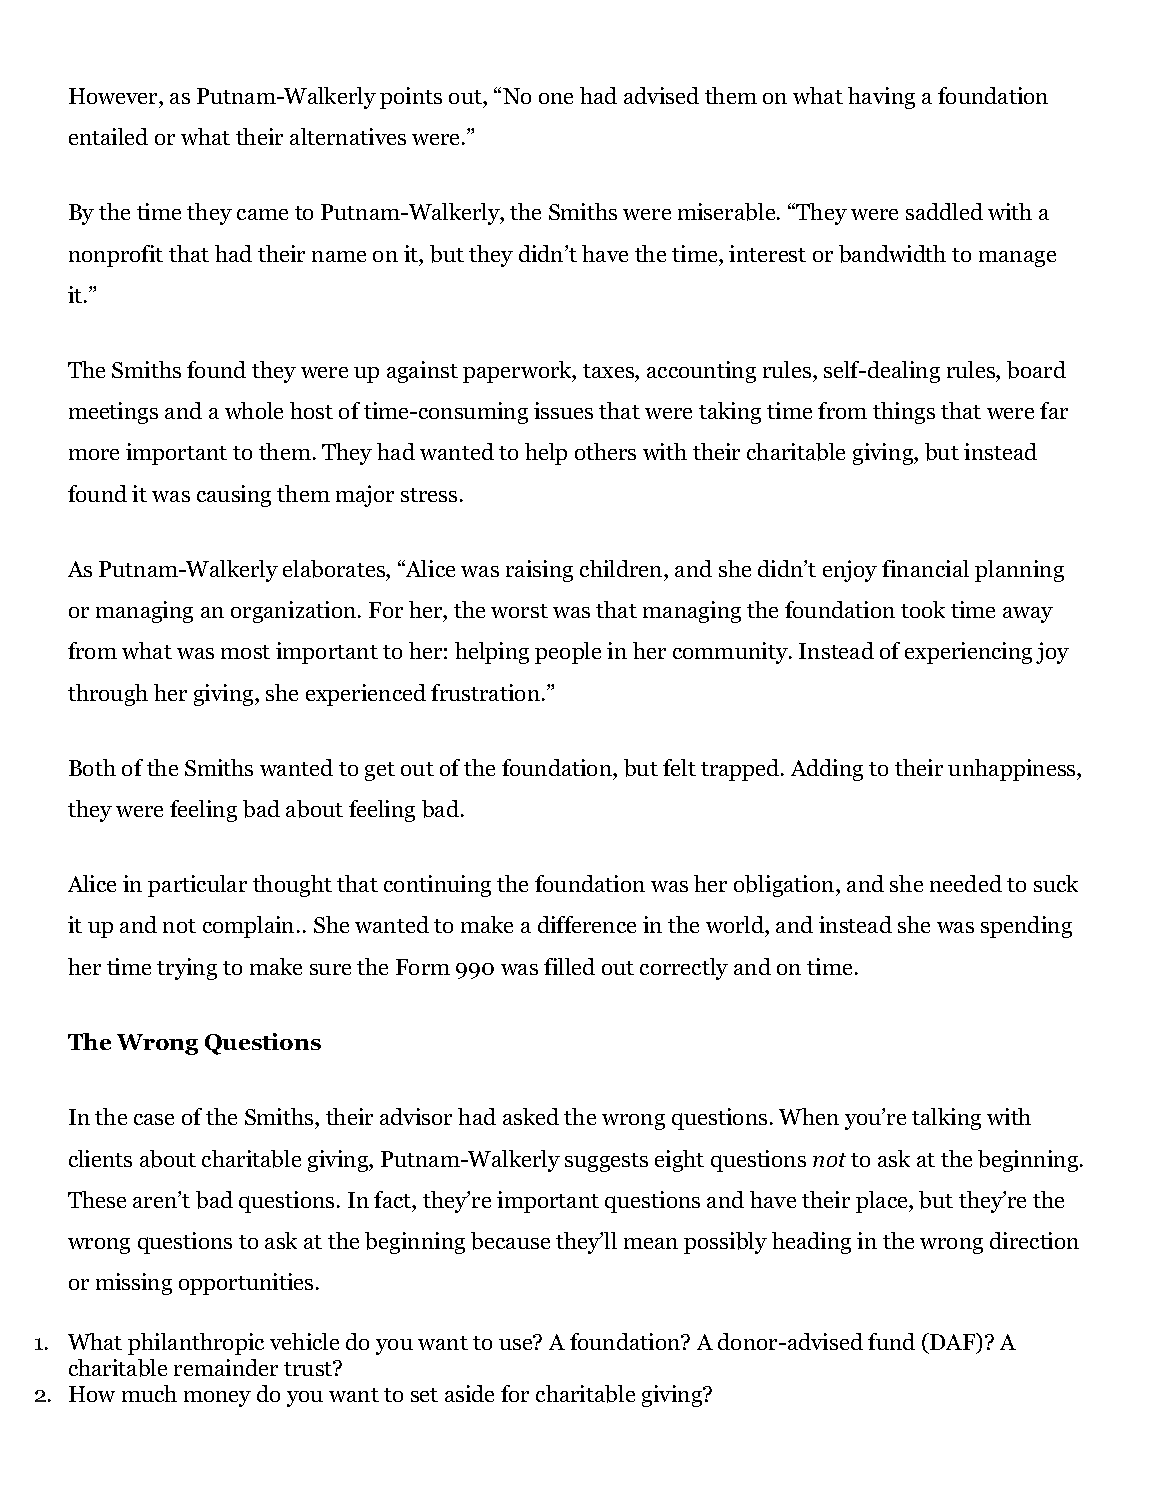 This page has width=1159, height=1500. I want to click on causing, so click(234, 496).
